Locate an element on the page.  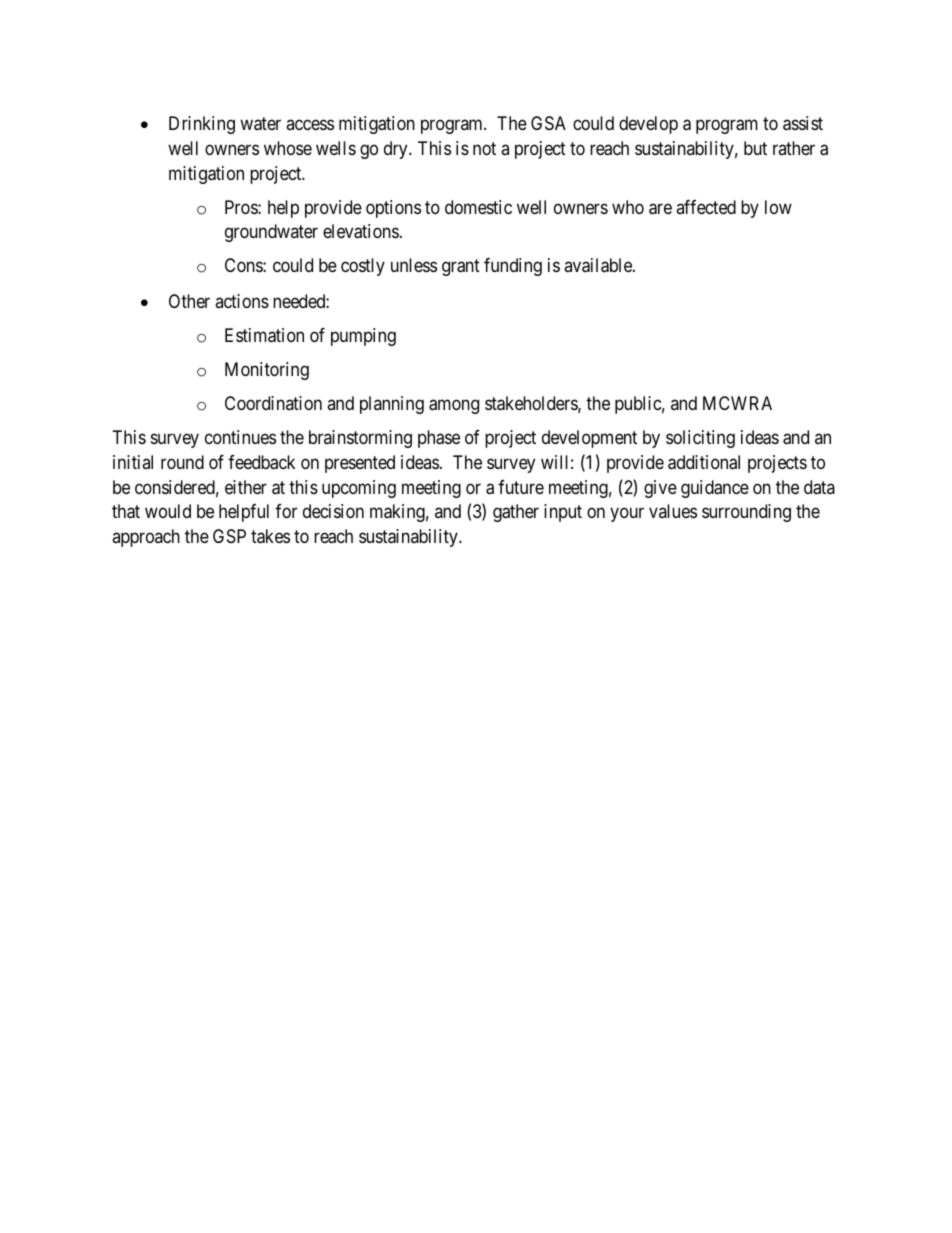
gather is located at coordinates (516, 513).
